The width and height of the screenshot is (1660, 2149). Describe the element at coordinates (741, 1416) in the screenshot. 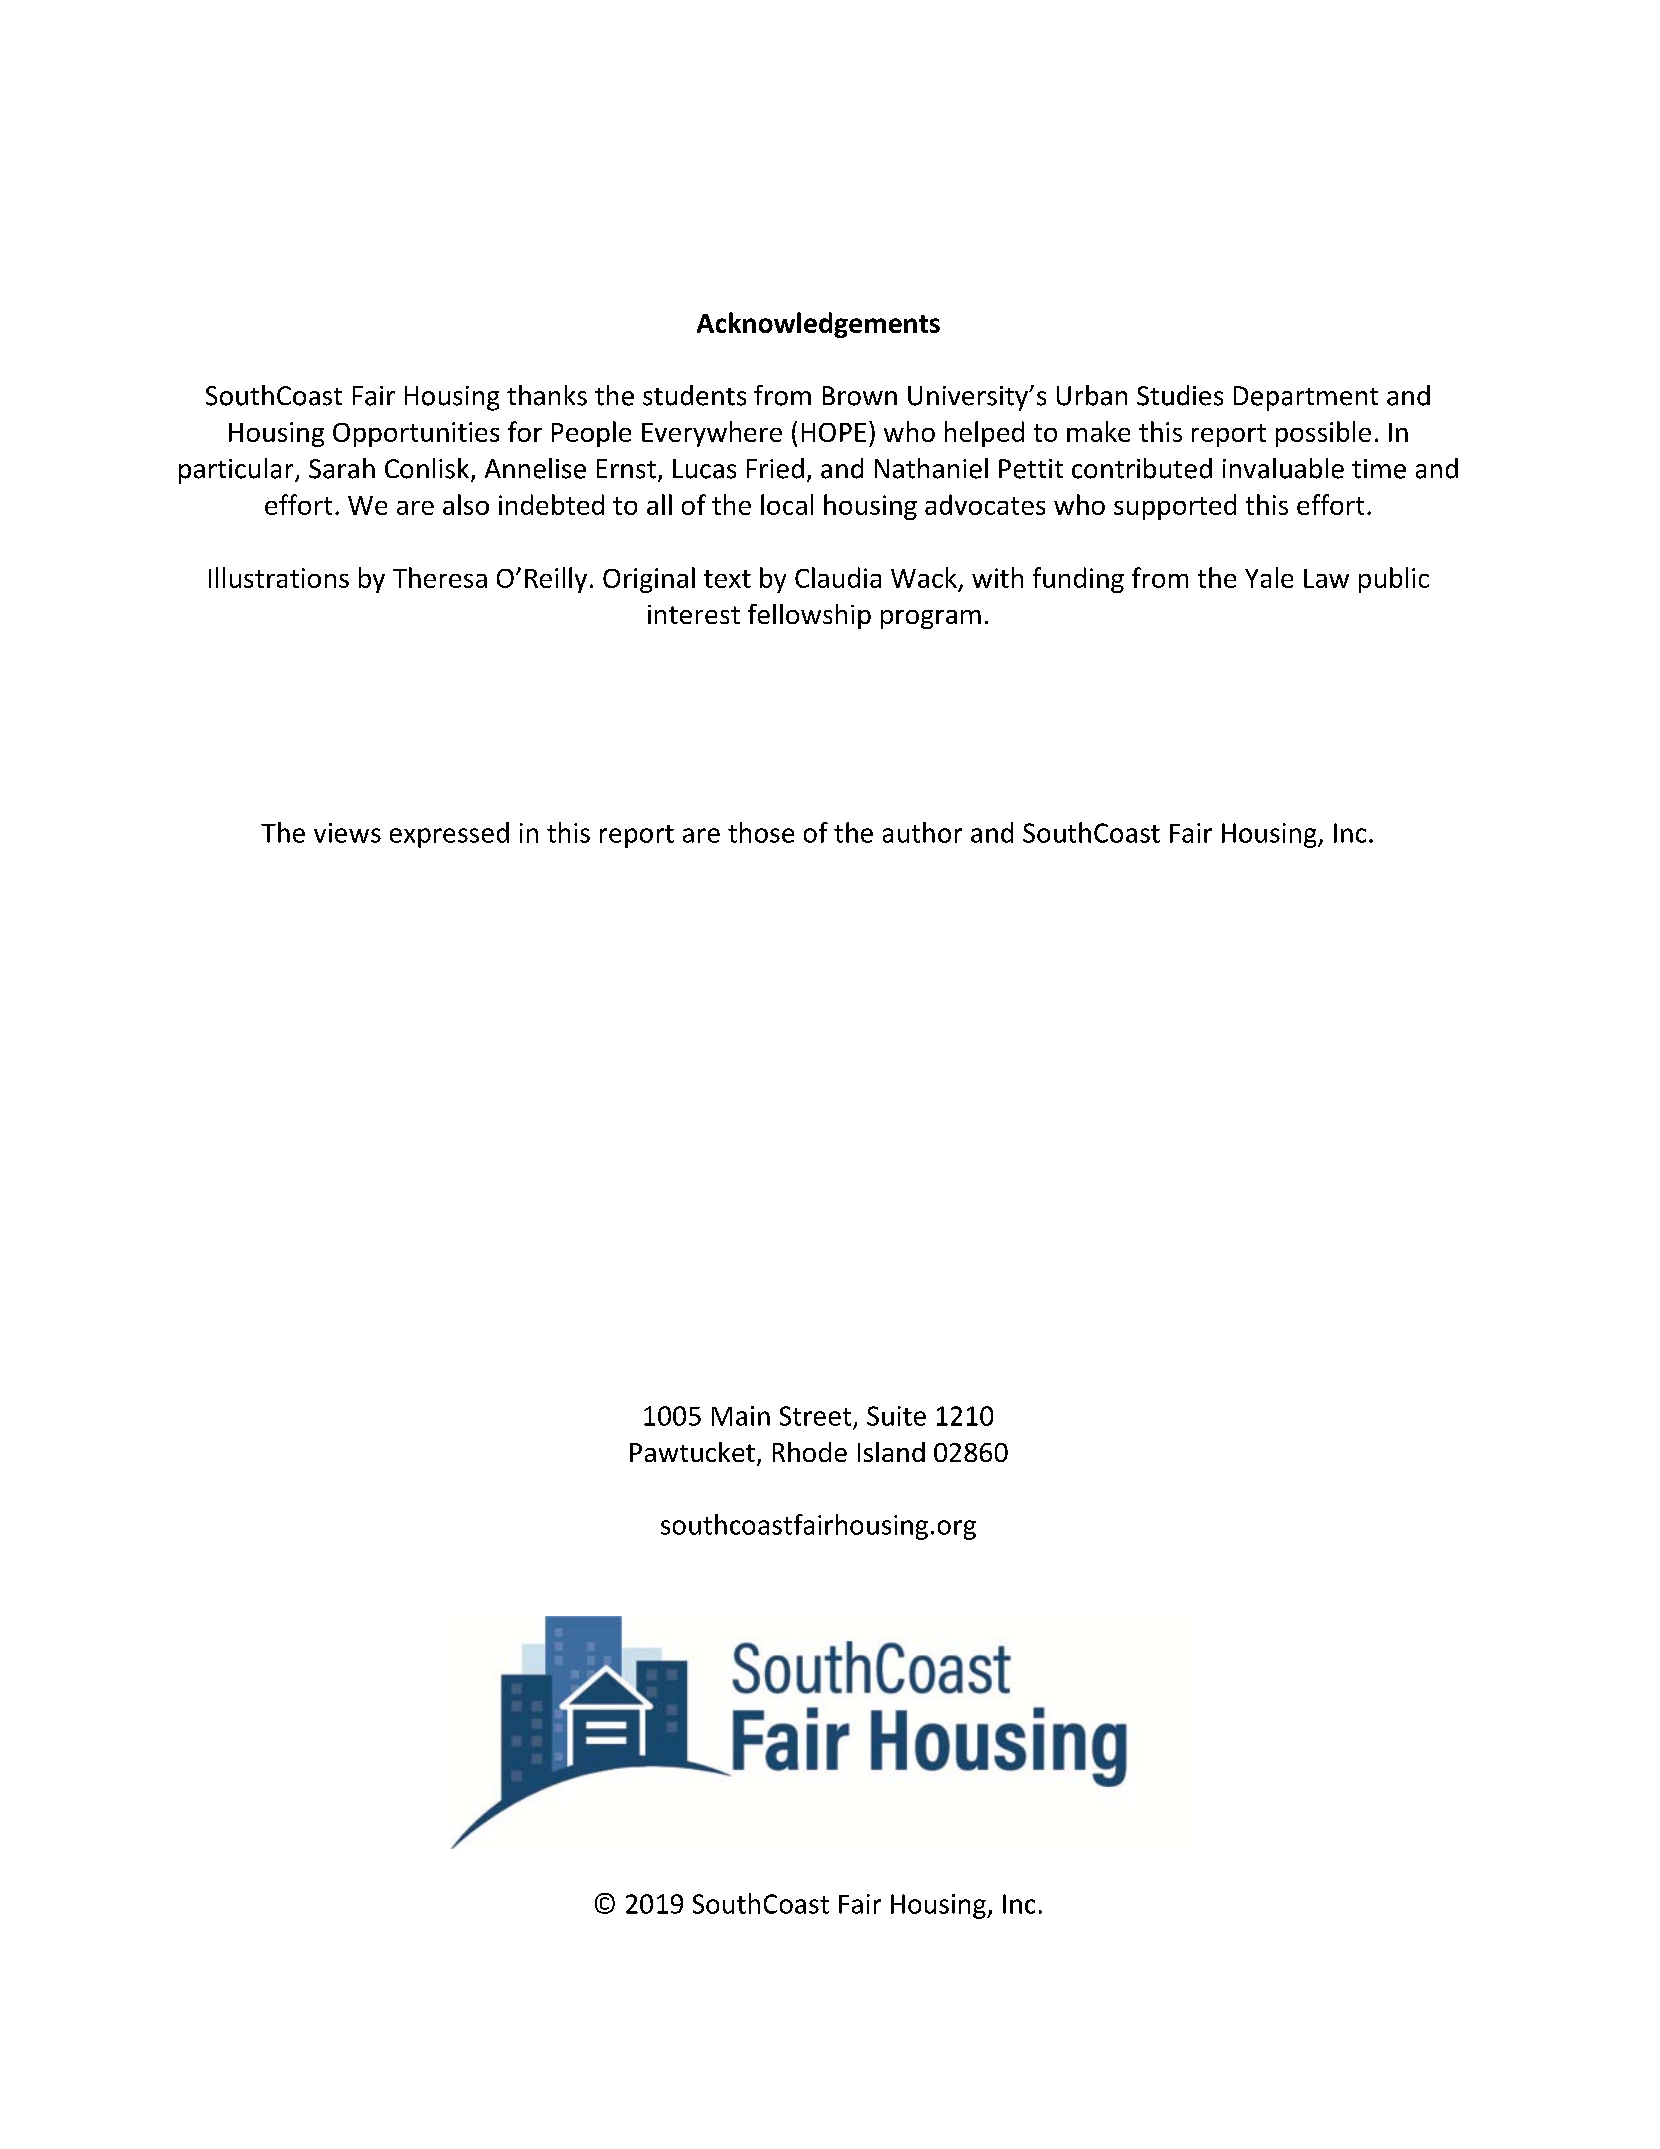

I see `Main` at that location.
